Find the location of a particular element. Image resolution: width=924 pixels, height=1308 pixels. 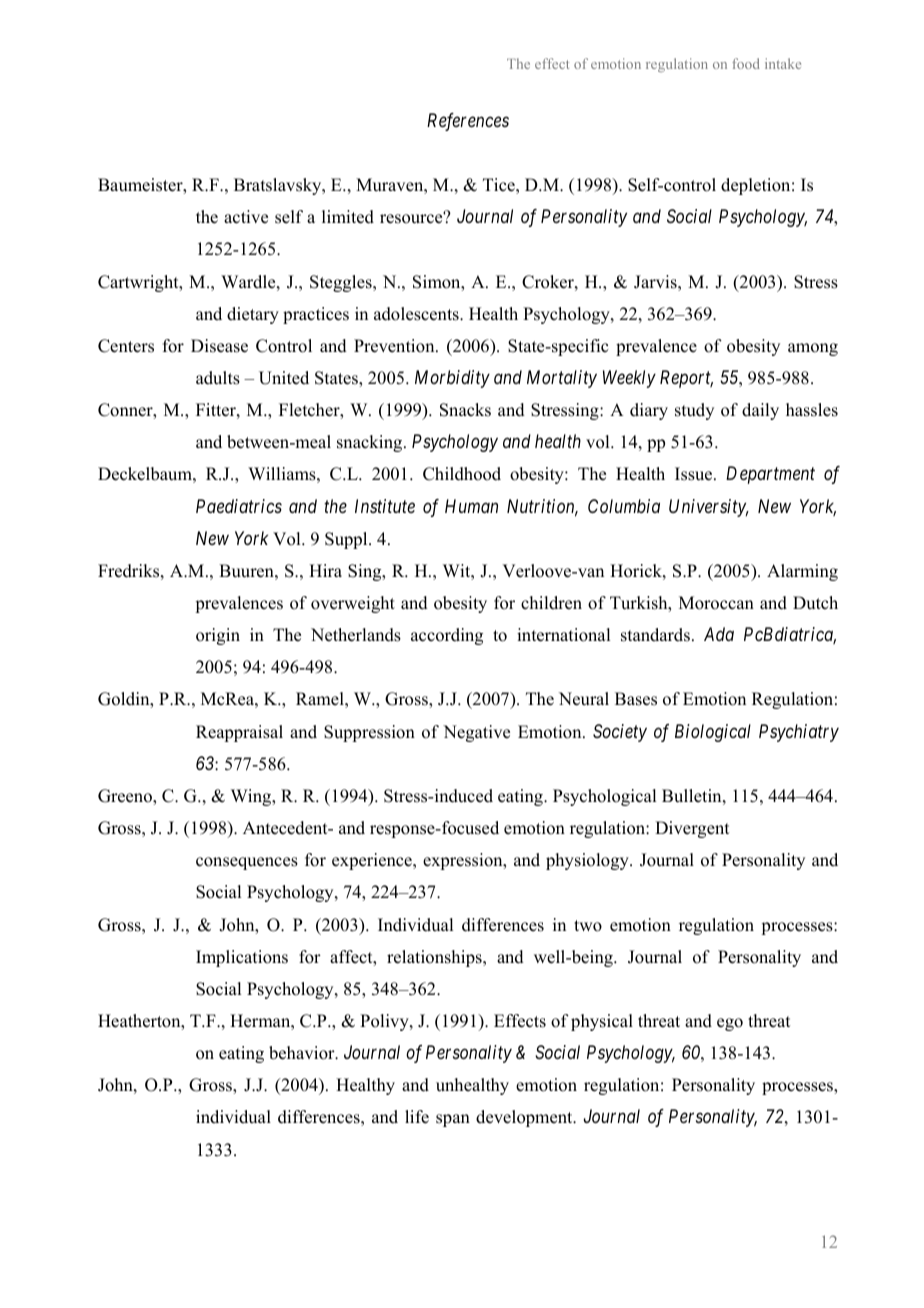

adults is located at coordinates (218, 378).
